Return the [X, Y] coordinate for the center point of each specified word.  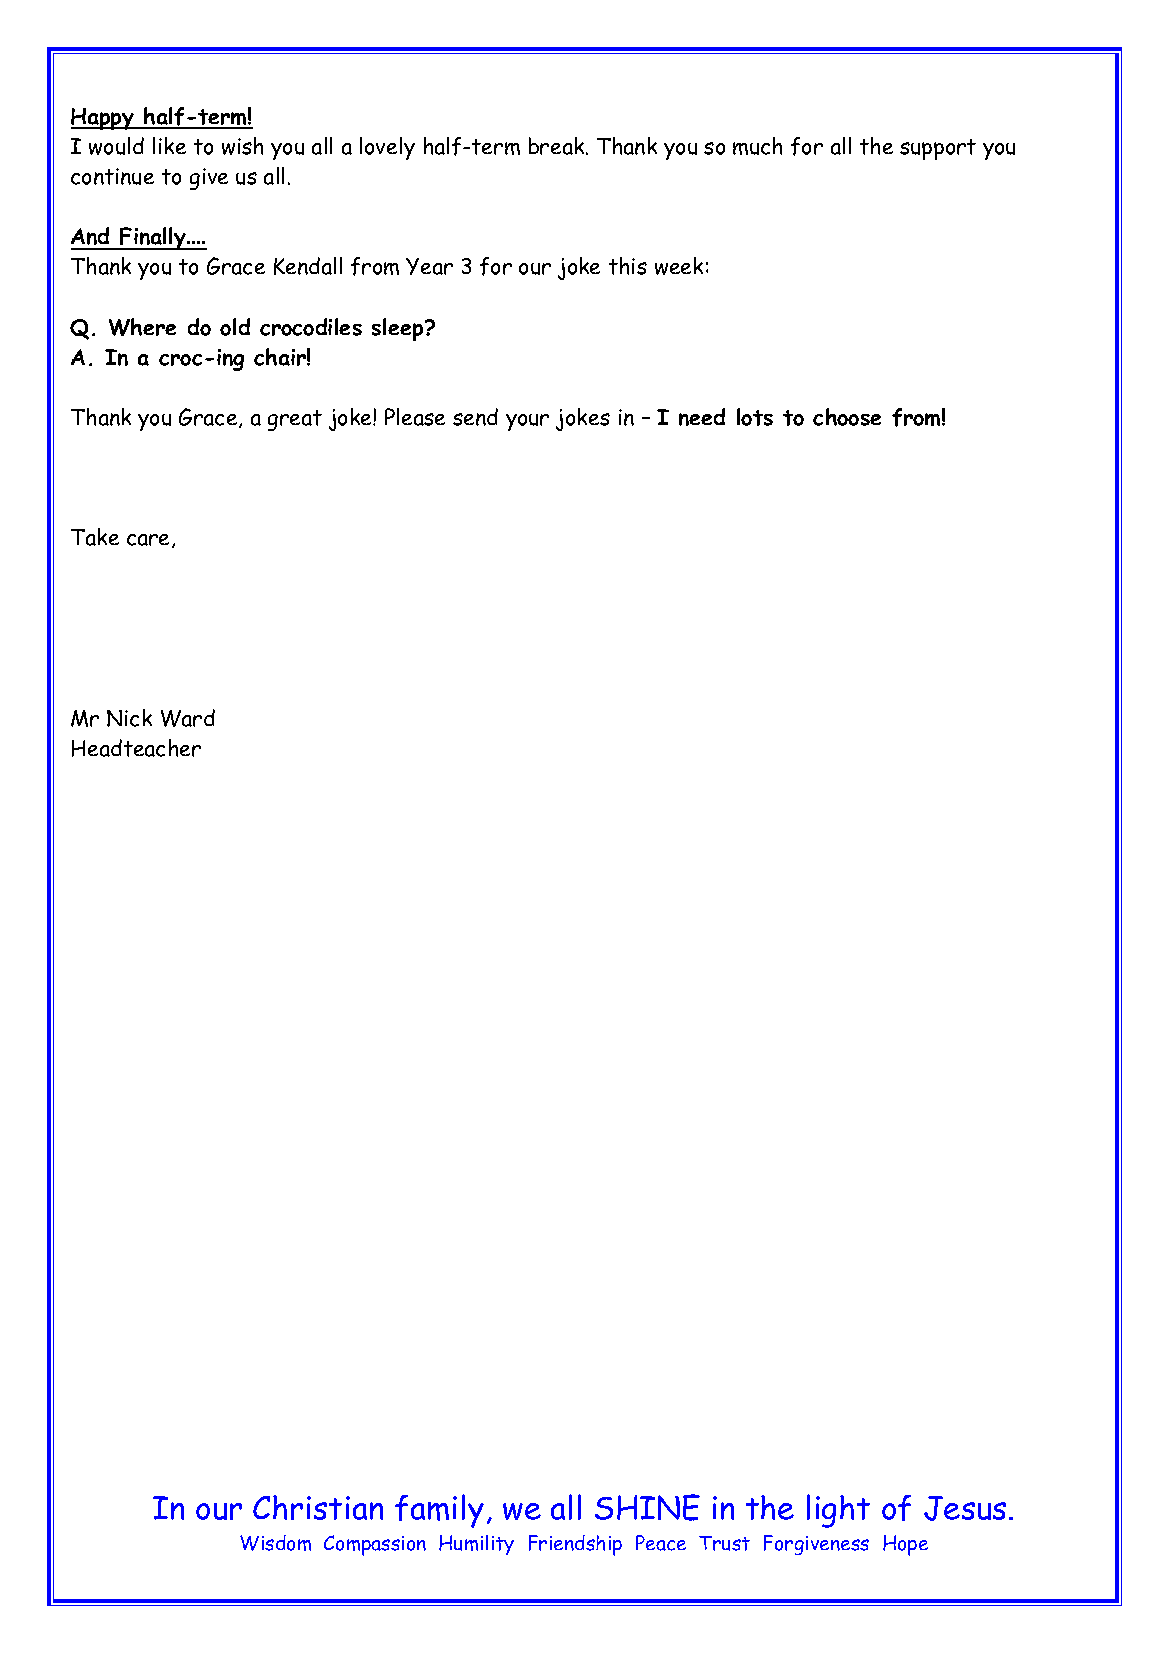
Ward [188, 718]
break [558, 146]
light [838, 1511]
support [938, 149]
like [169, 145]
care [150, 541]
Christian [318, 1507]
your [527, 422]
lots [755, 417]
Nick [129, 718]
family [439, 1511]
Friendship [575, 1545]
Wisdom [275, 1543]
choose [847, 417]
